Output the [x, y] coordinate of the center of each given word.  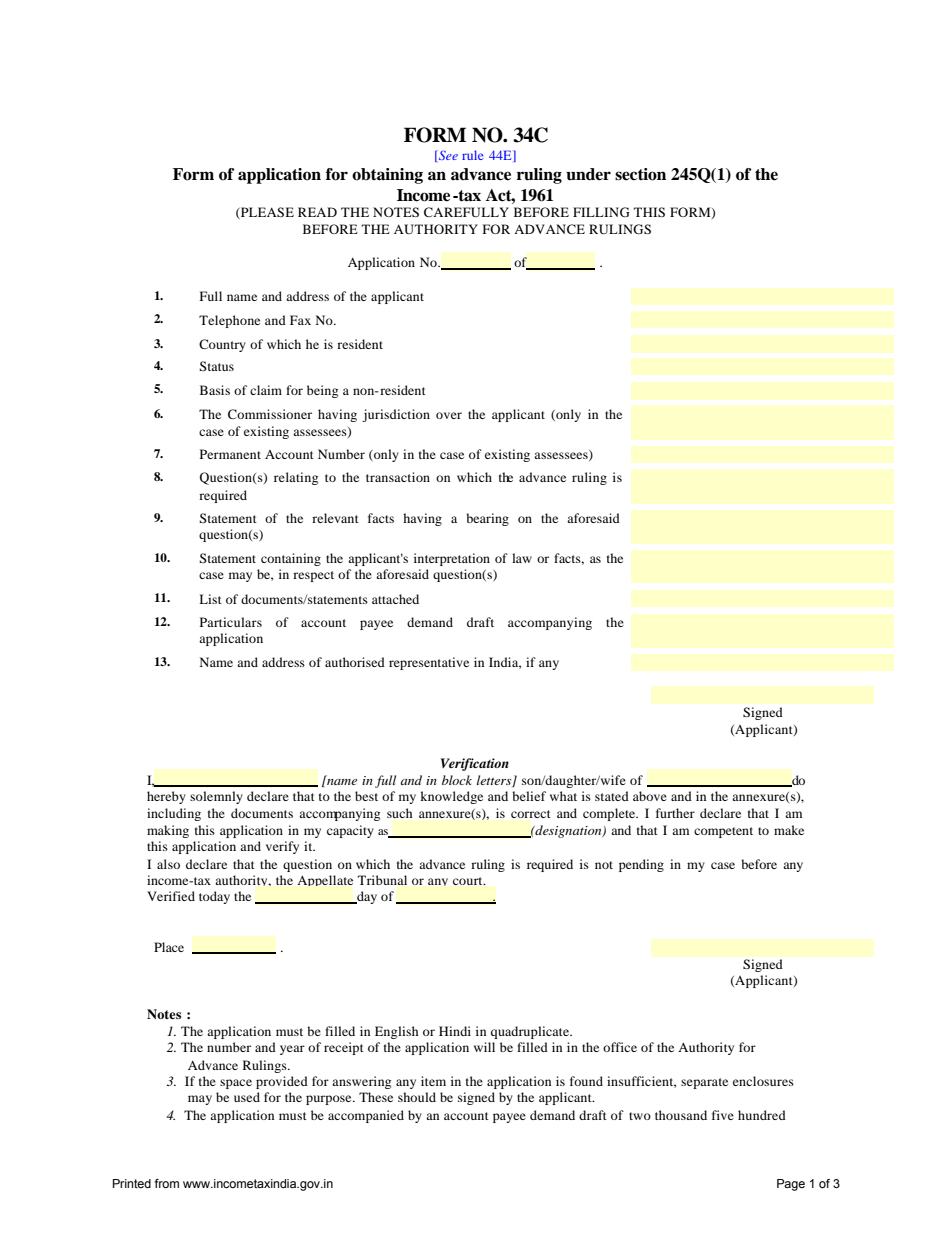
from [167, 1183]
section [640, 174]
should [417, 1097]
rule [472, 155]
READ [317, 212]
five [723, 1115]
